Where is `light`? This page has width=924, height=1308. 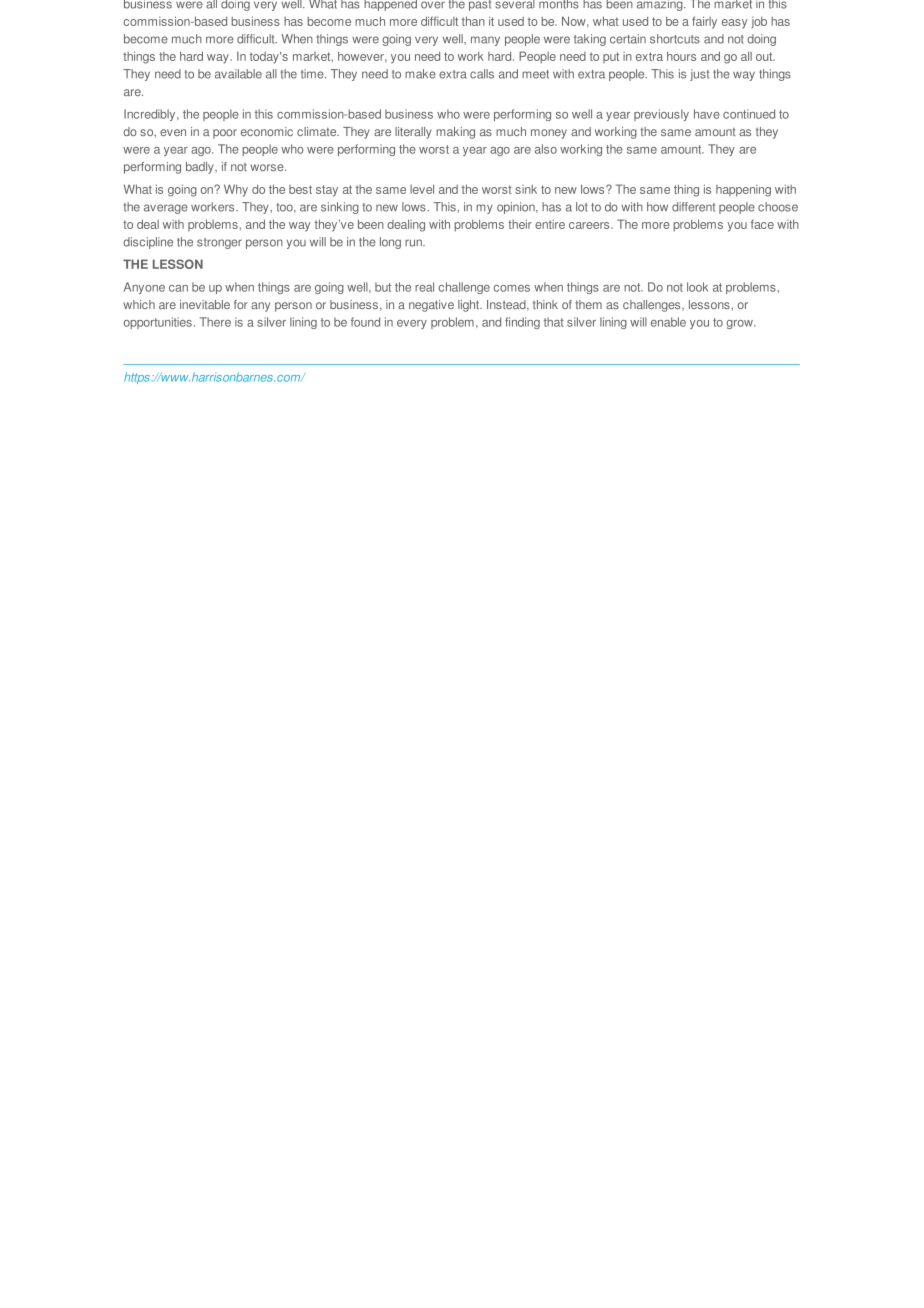 light is located at coordinates (469, 306).
